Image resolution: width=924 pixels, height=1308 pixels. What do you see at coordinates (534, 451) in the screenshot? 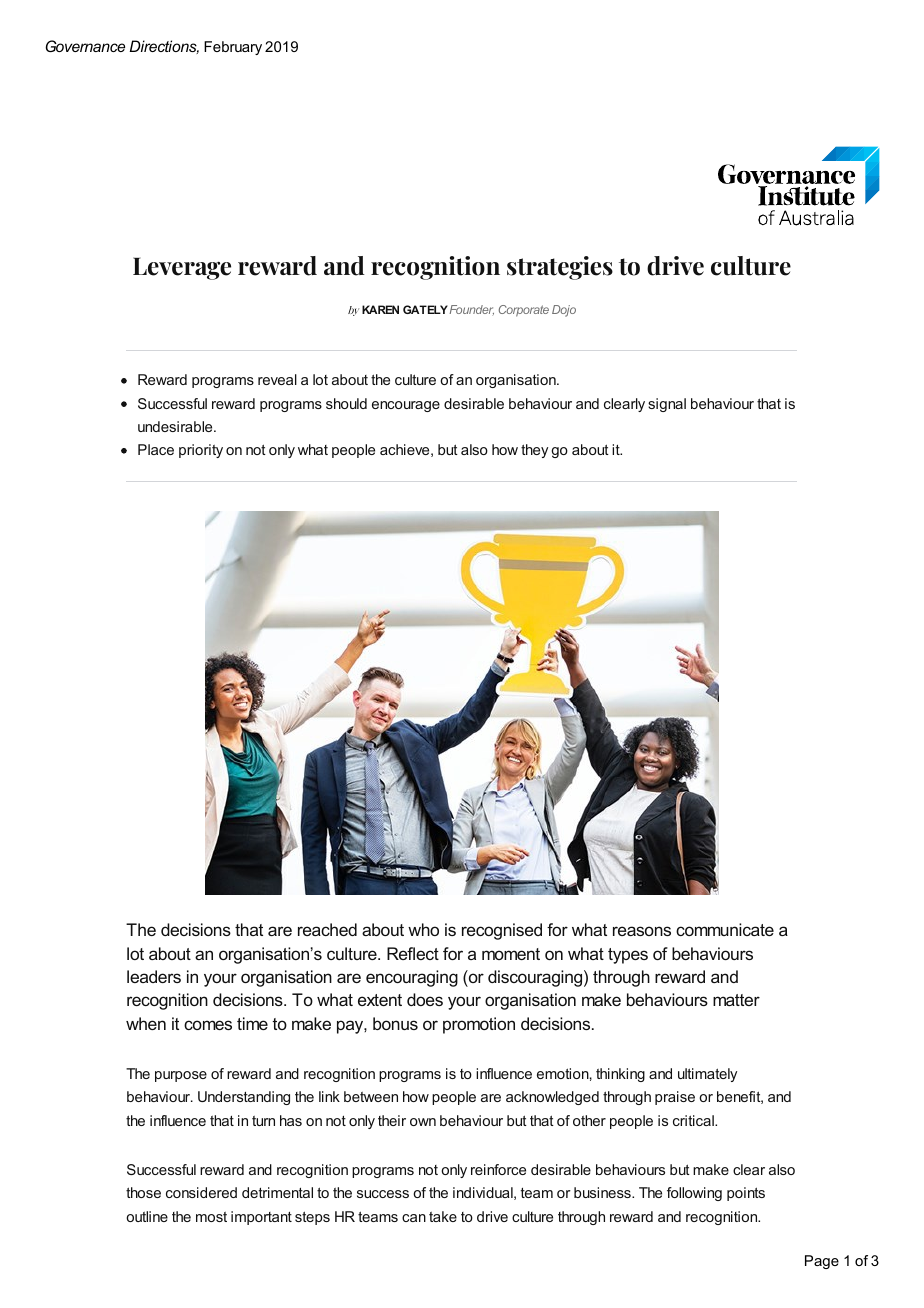
I see `they` at bounding box center [534, 451].
